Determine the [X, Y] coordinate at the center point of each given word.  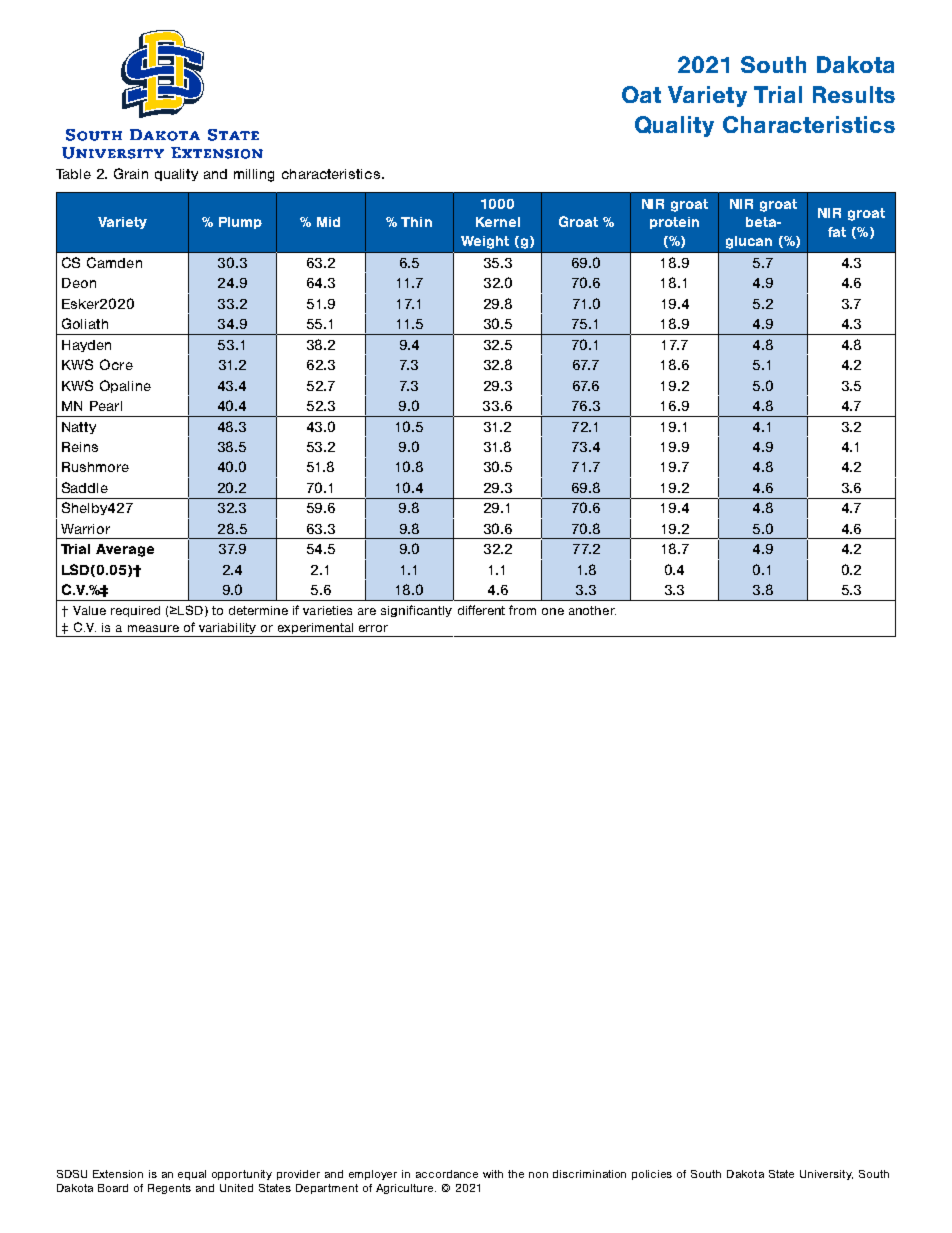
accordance [447, 1174]
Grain [131, 173]
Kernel [498, 222]
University [826, 1175]
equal [192, 1175]
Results [854, 94]
